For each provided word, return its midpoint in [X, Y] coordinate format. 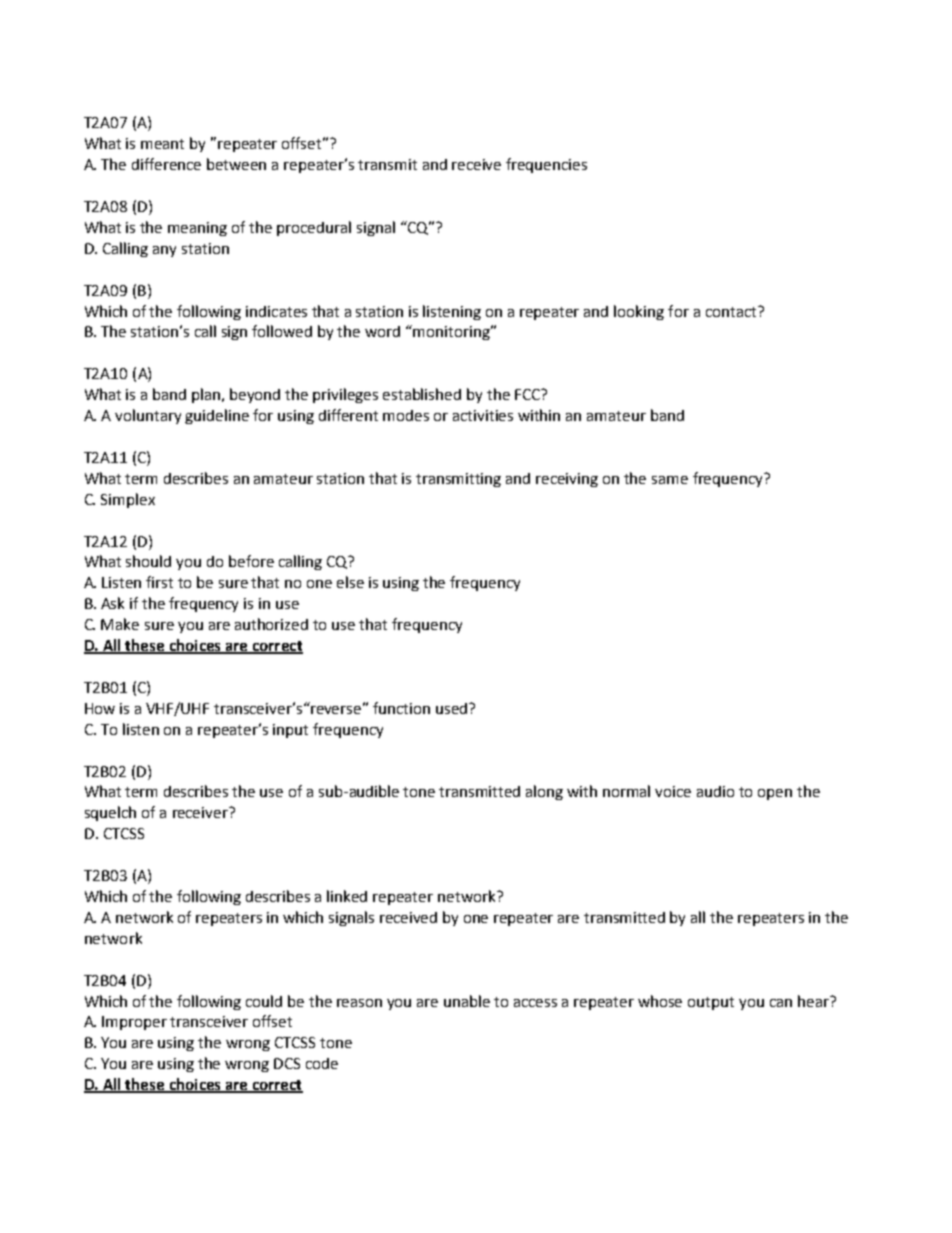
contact [732, 311]
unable [467, 1001]
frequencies [546, 165]
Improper [134, 1023]
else [350, 582]
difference [166, 164]
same [670, 480]
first [159, 582]
